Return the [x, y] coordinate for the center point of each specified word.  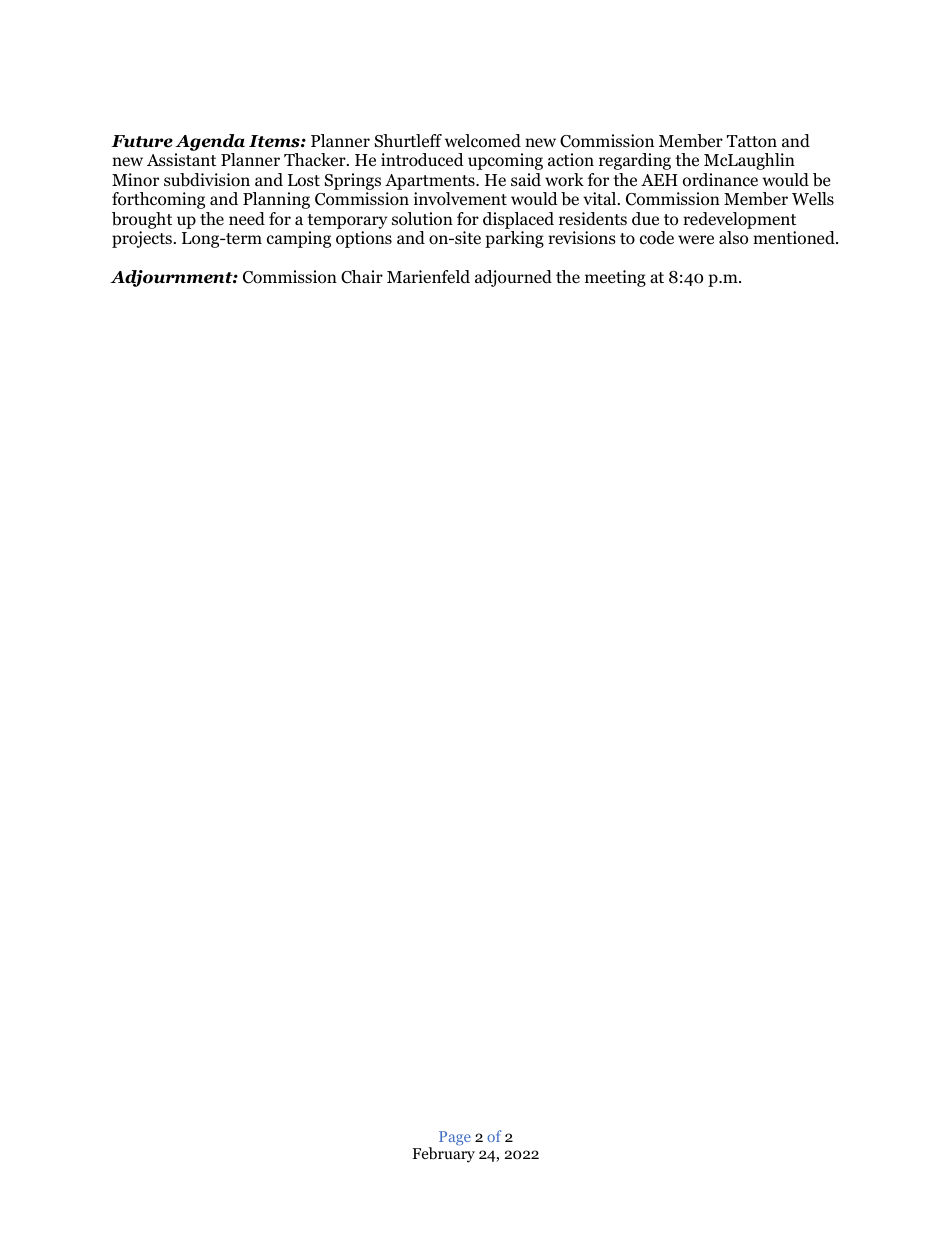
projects [142, 239]
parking [514, 239]
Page [455, 1138]
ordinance [720, 180]
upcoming [505, 161]
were [696, 240]
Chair [362, 277]
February [443, 1155]
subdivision [207, 180]
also [733, 238]
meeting [615, 278]
